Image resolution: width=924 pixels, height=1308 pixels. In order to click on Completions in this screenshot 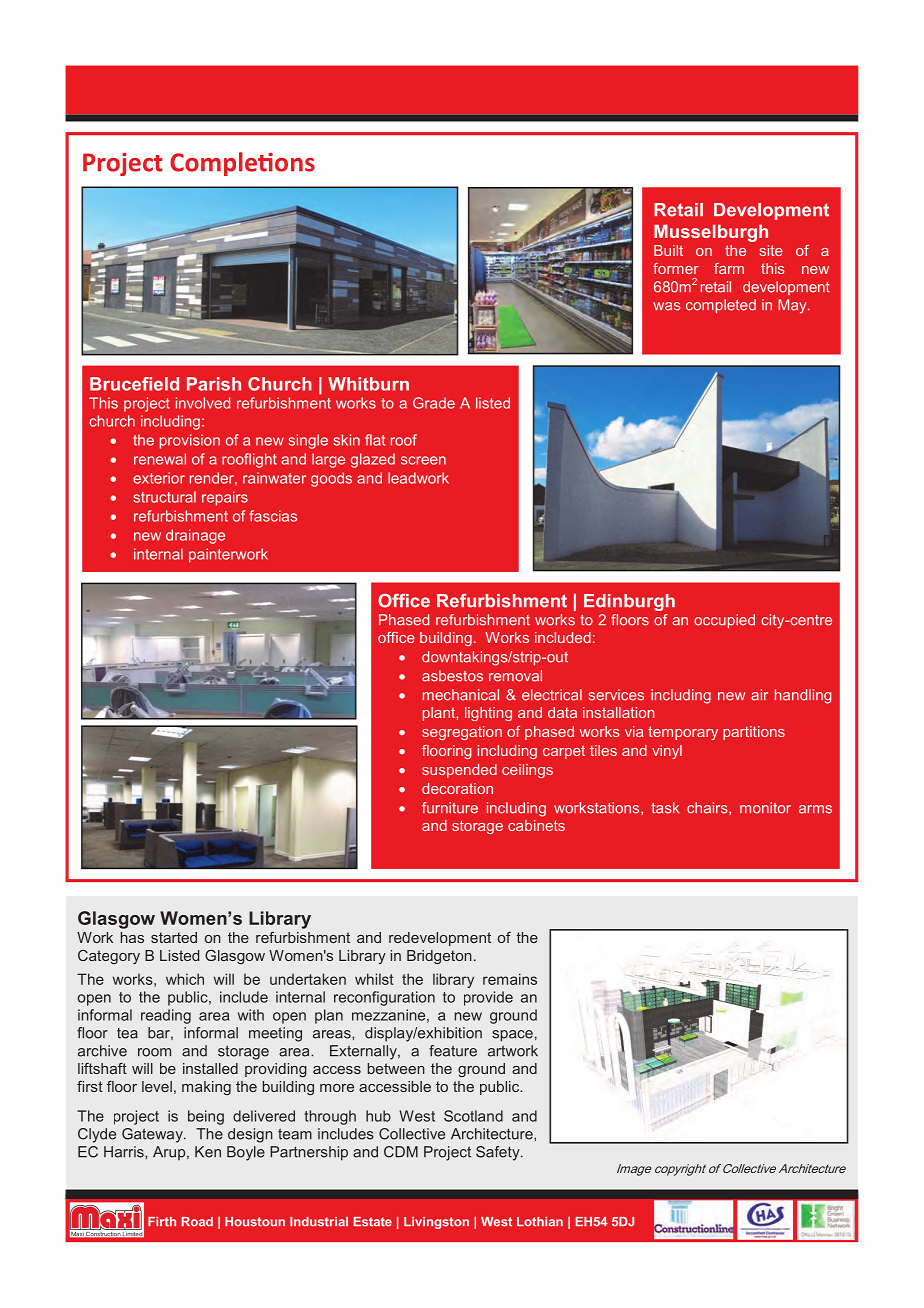, I will do `click(242, 164)`.
